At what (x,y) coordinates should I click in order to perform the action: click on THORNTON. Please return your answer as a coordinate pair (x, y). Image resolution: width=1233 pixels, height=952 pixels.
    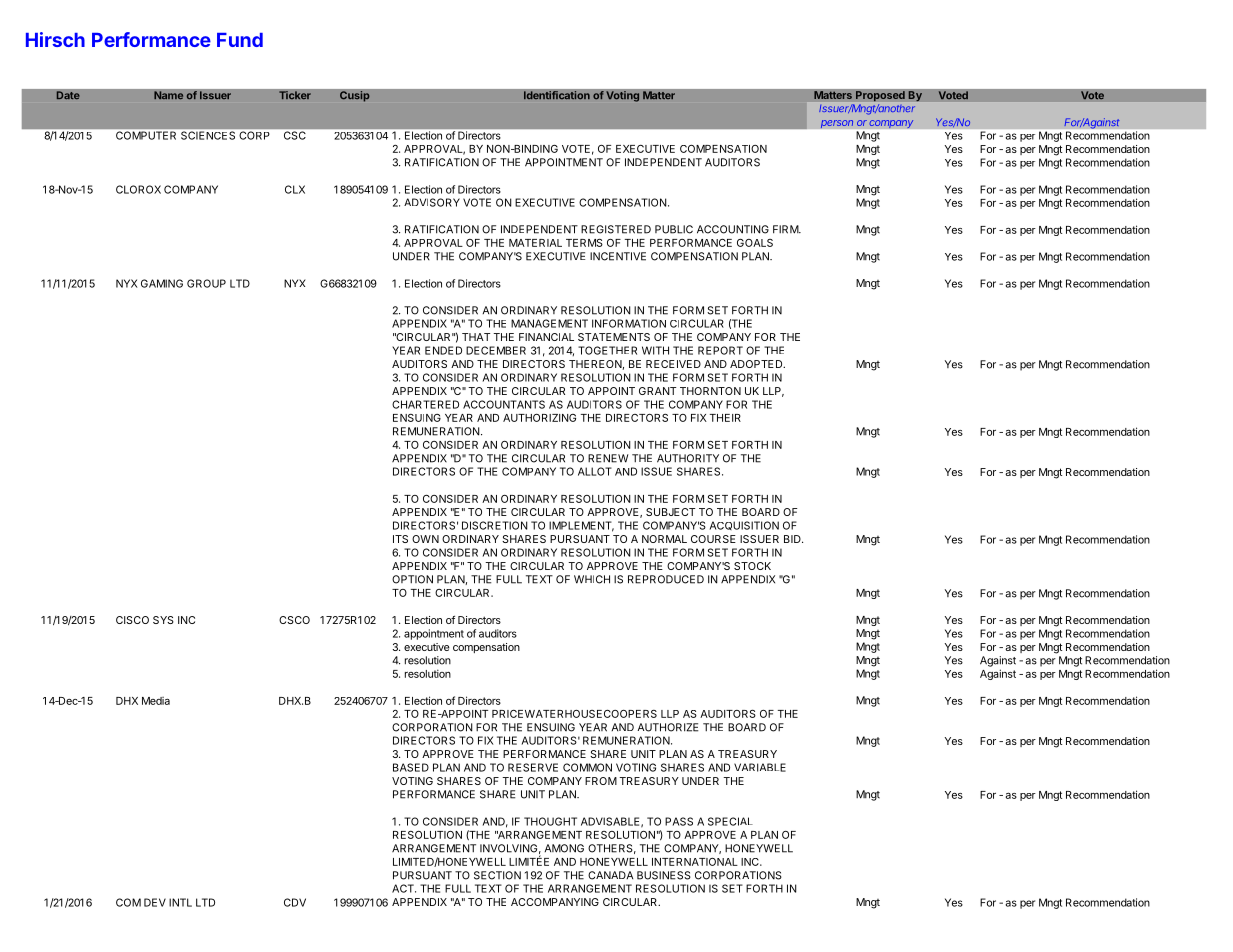
    Looking at the image, I should click on (710, 391).
